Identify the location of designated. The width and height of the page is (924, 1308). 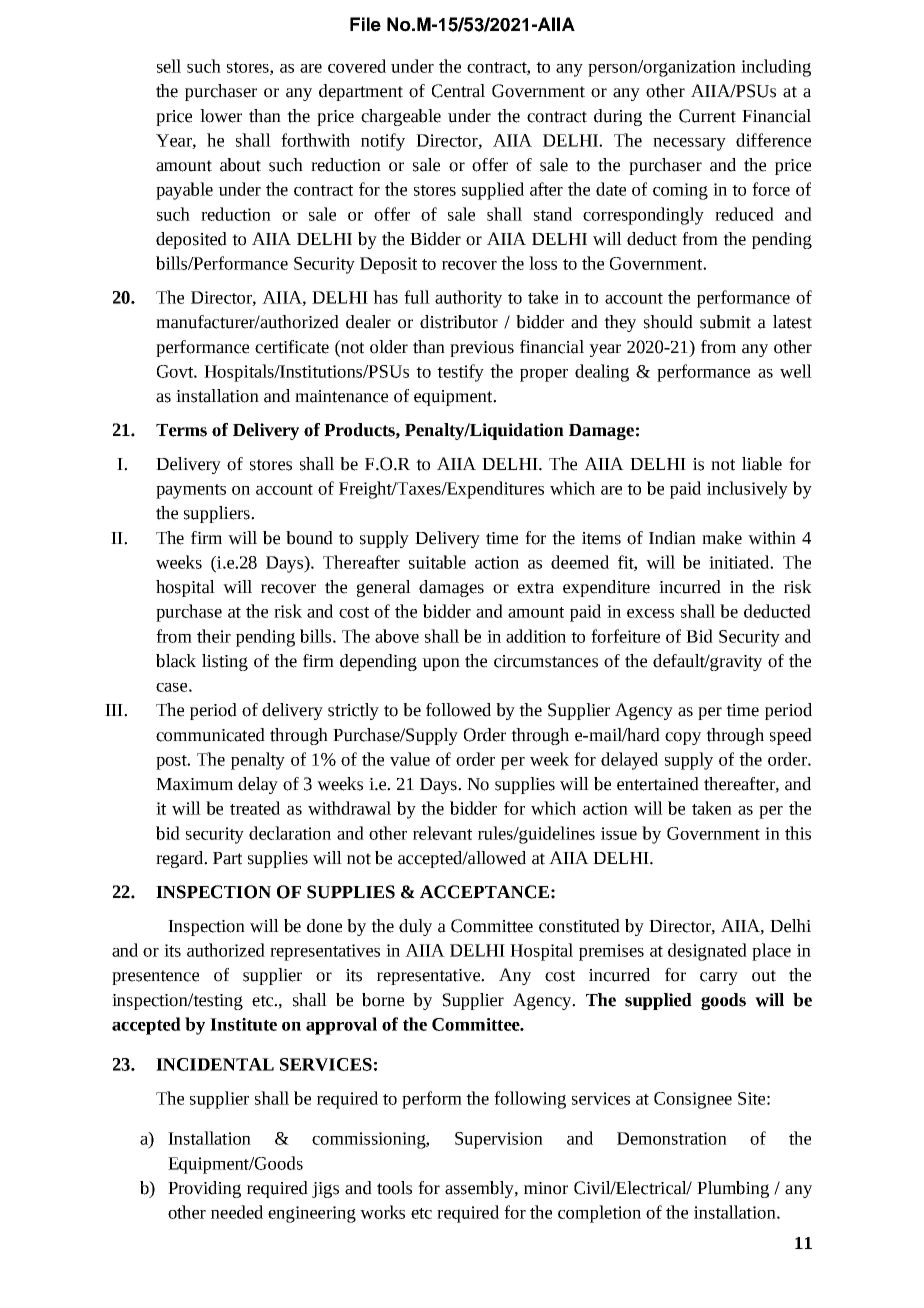
(707, 952).
